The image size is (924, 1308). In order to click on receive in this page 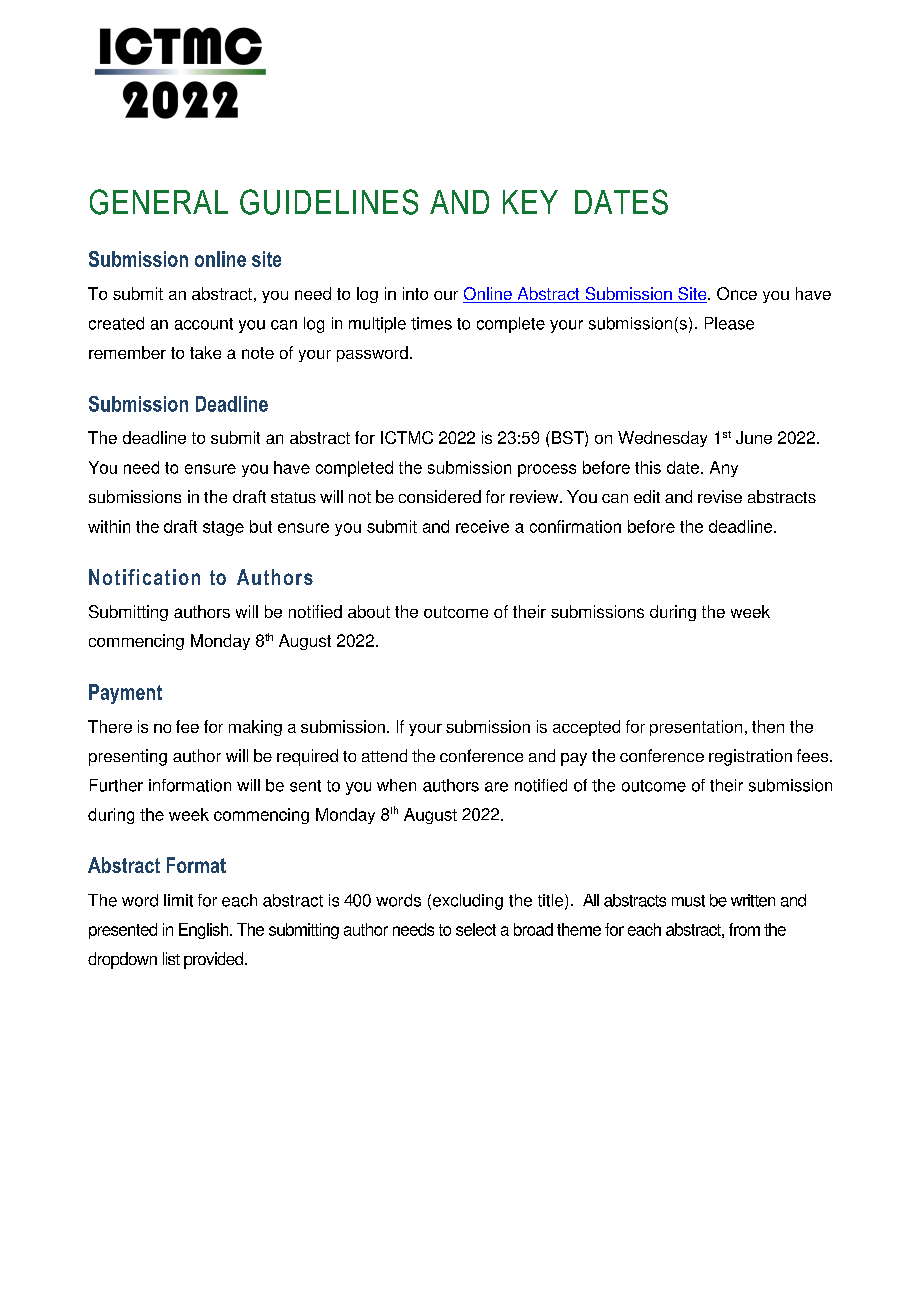, I will do `click(482, 526)`.
